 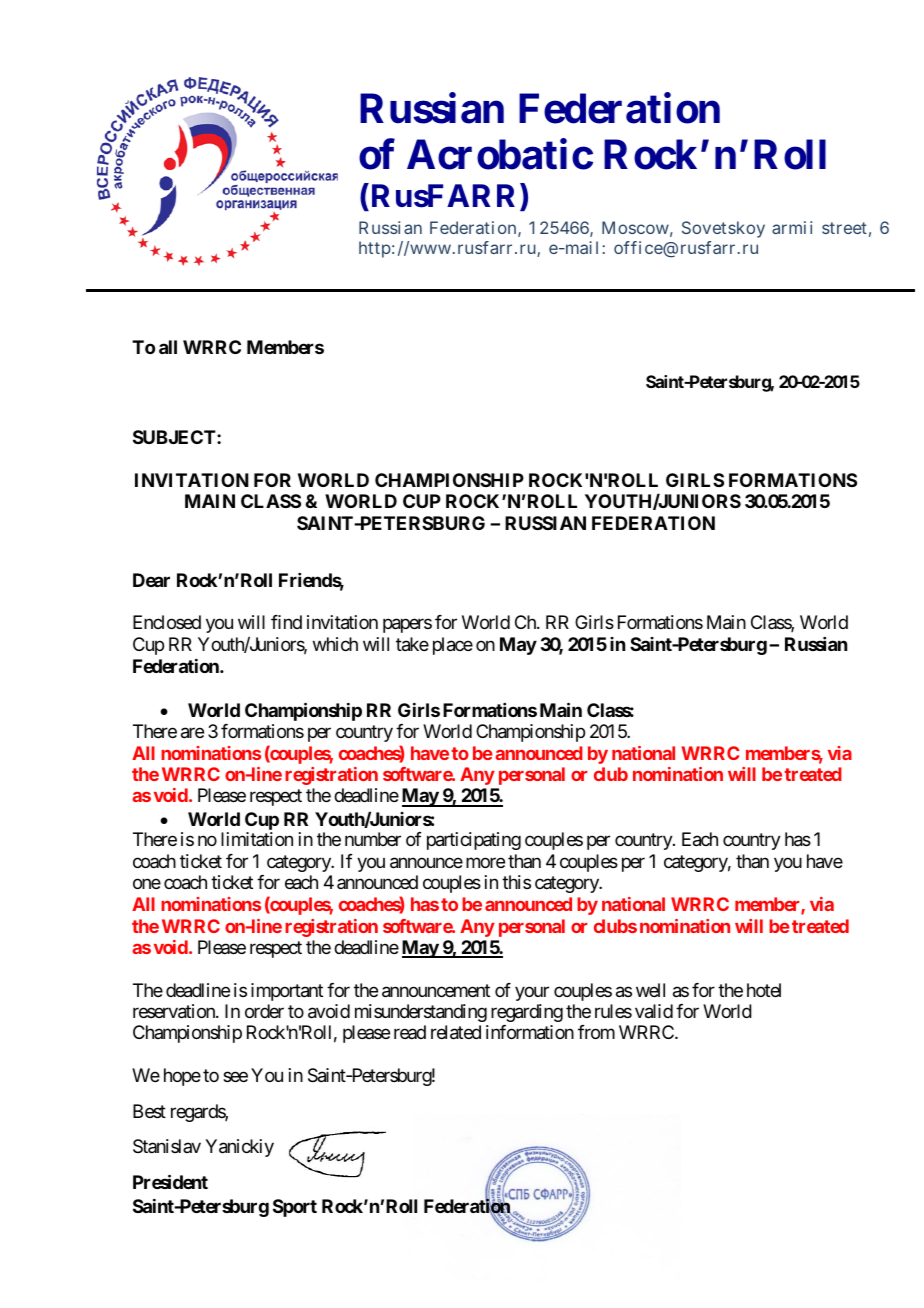 I want to click on Dear, so click(x=151, y=580).
